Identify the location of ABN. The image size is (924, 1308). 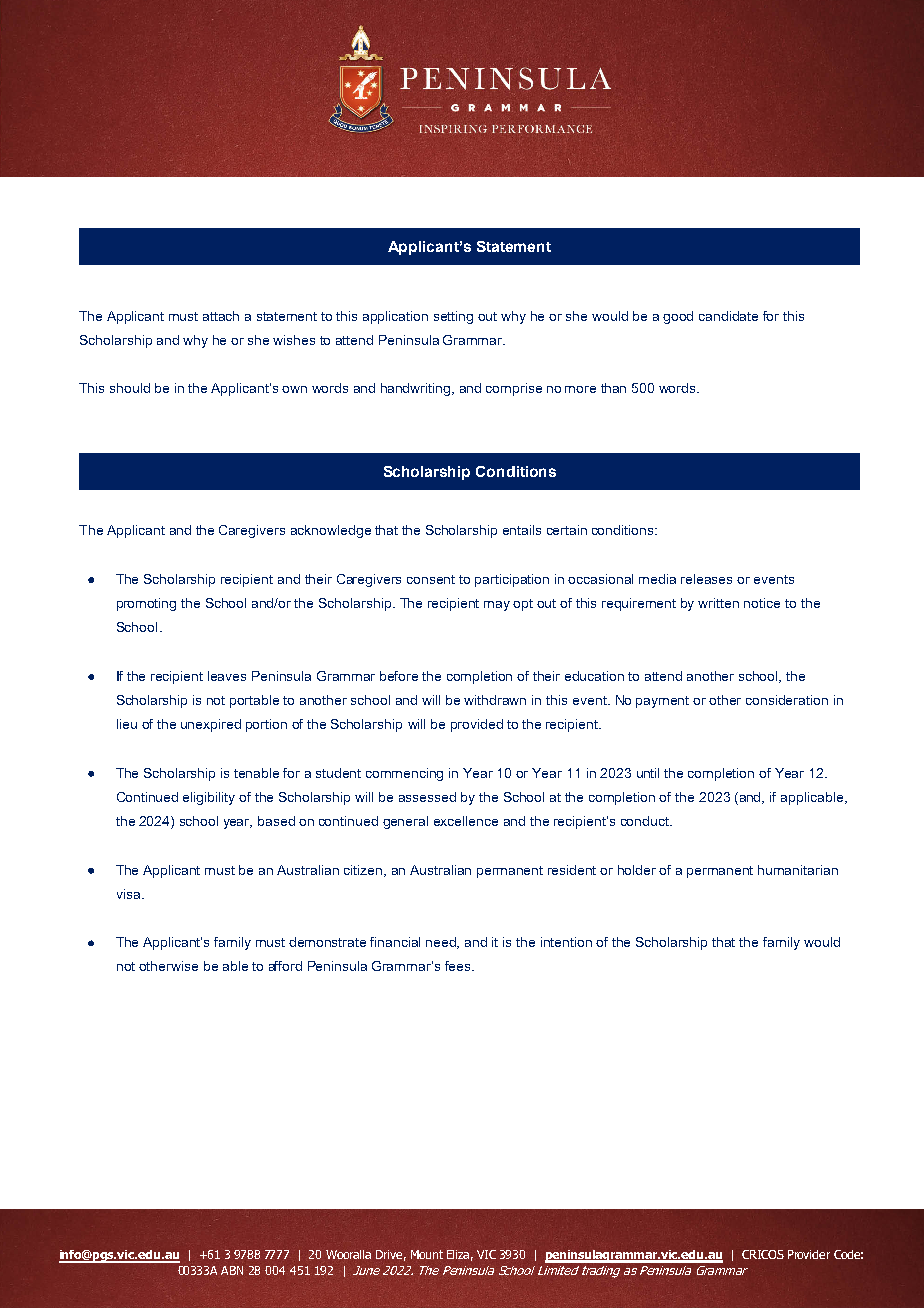
(232, 1270).
